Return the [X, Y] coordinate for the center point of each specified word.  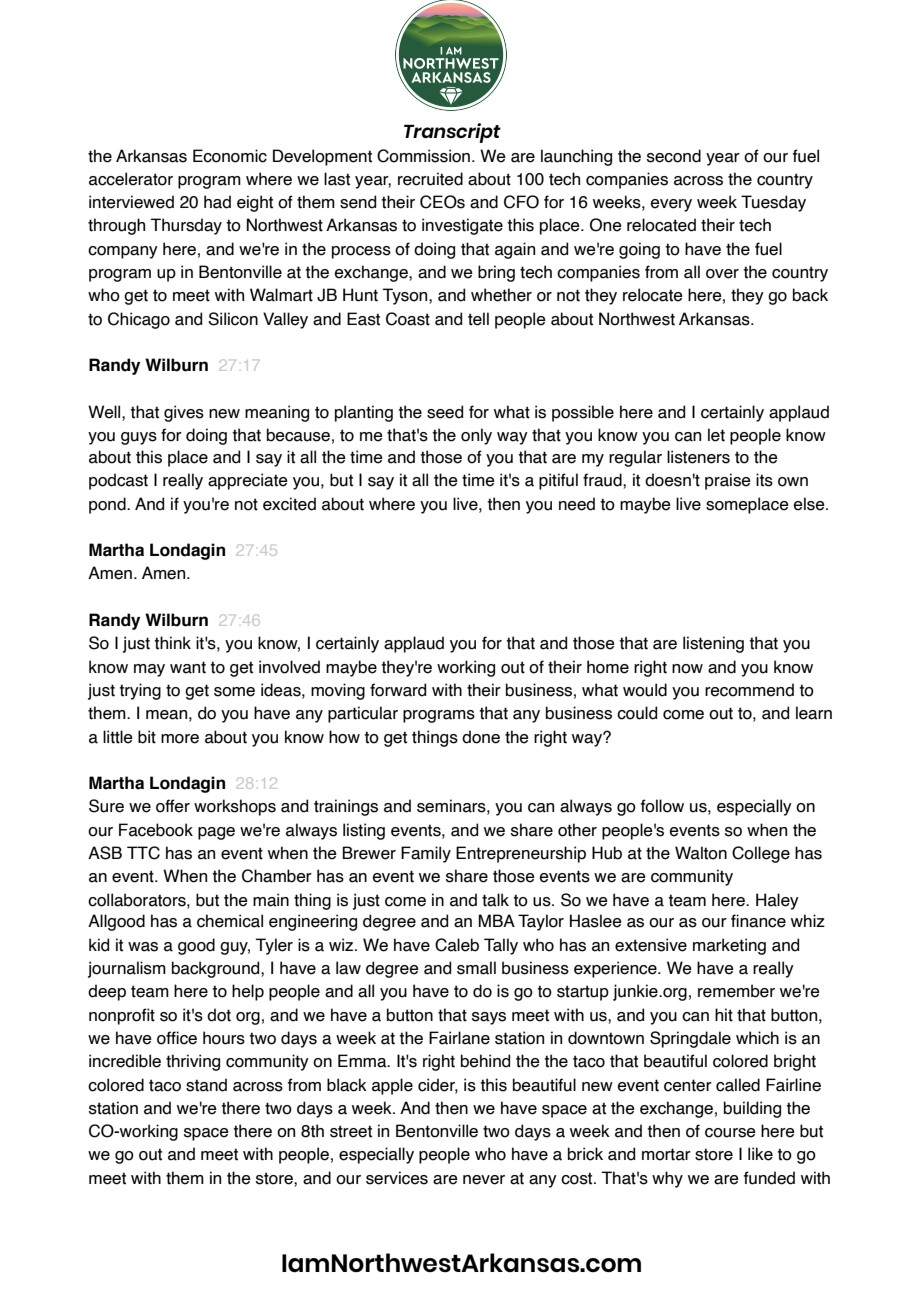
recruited [430, 179]
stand [206, 1085]
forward [398, 690]
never [484, 1180]
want [188, 667]
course [730, 1133]
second [674, 156]
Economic [230, 156]
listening [713, 644]
